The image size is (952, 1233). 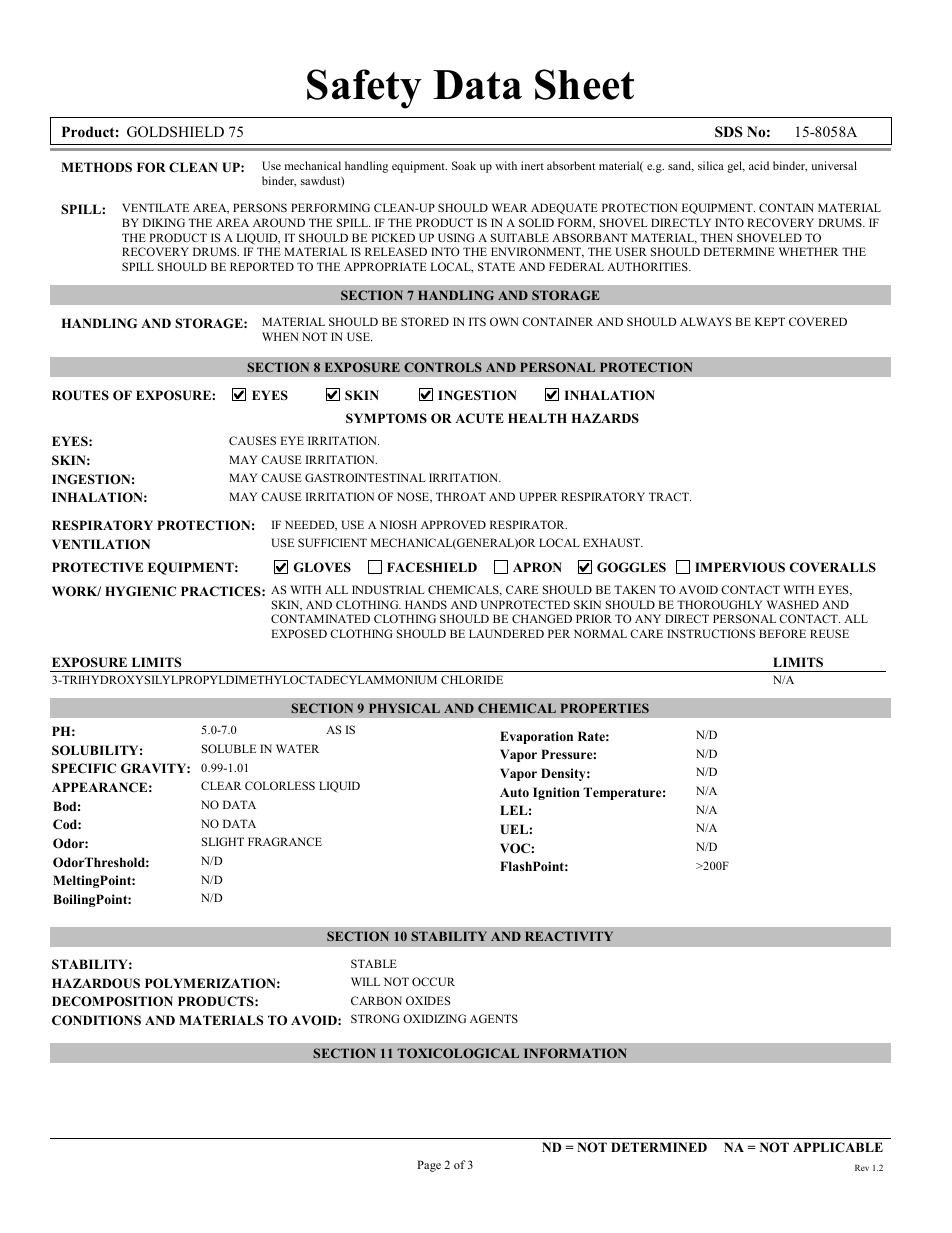 What do you see at coordinates (782, 633) in the image?
I see `BEFORE` at bounding box center [782, 633].
